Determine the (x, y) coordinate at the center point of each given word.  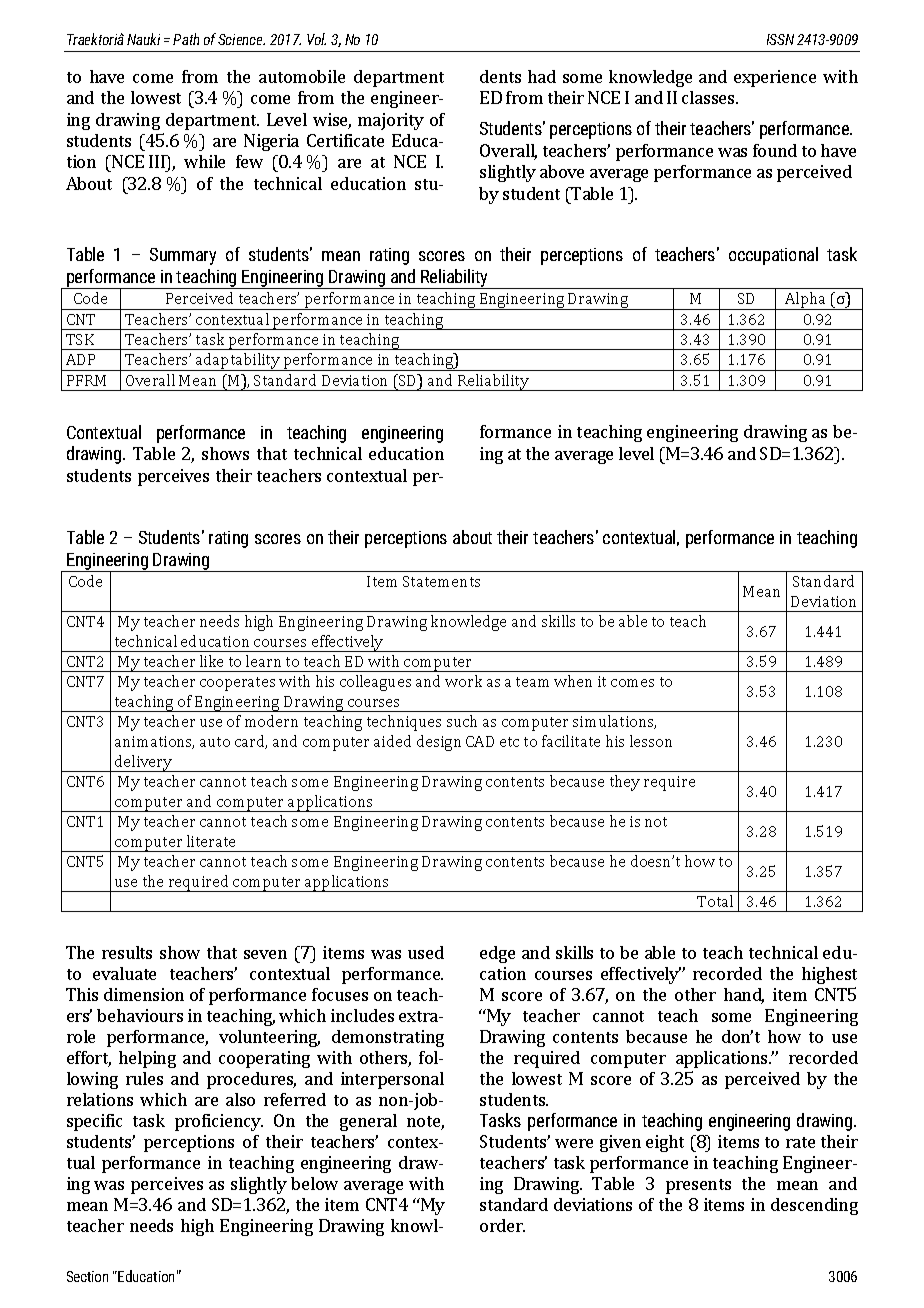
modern (271, 721)
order (502, 1225)
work (463, 681)
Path (186, 39)
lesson (651, 741)
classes (709, 97)
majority (391, 121)
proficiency (219, 1122)
